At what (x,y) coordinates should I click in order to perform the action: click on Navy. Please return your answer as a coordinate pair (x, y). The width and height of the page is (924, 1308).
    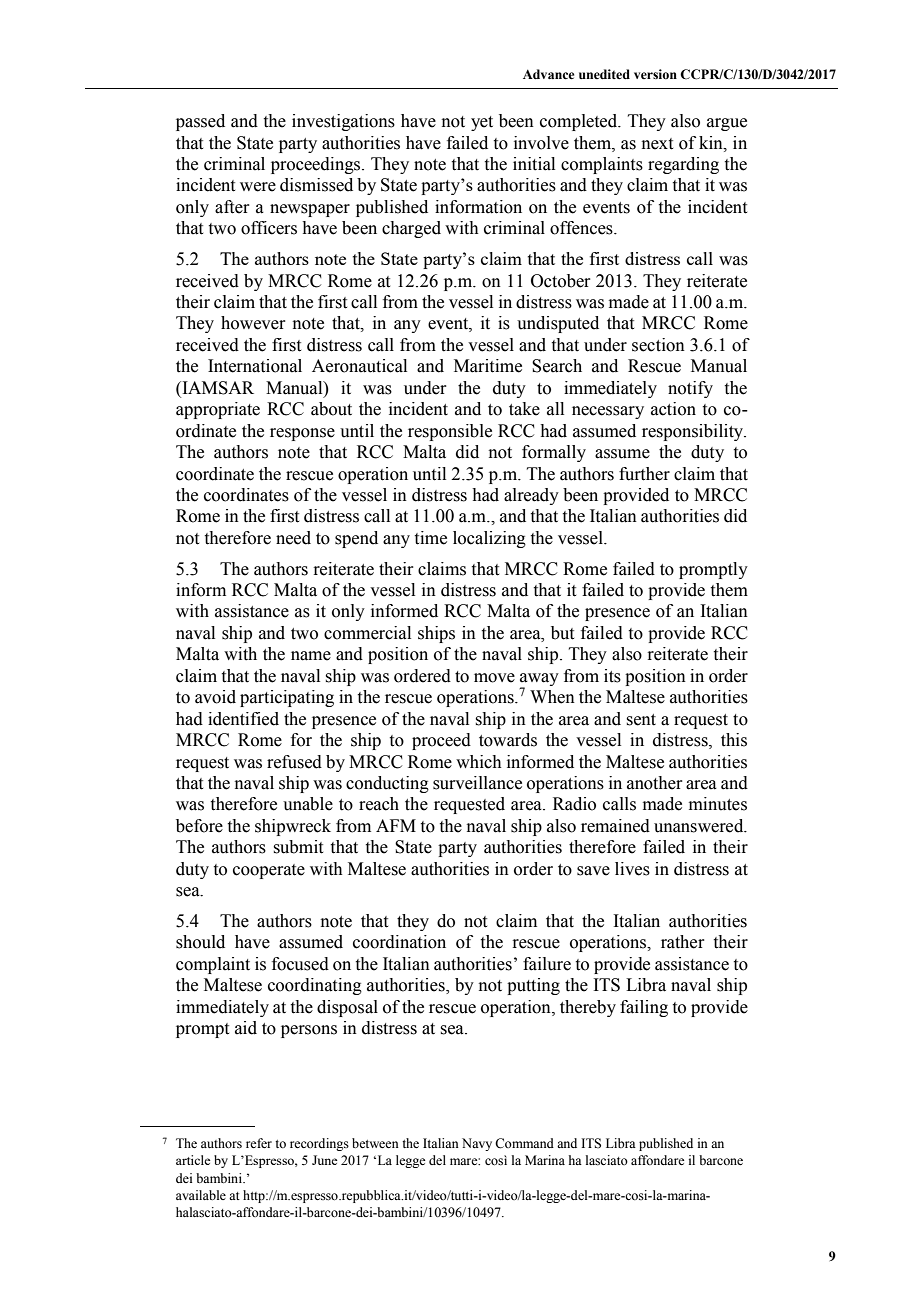
    Looking at the image, I should click on (477, 1144).
